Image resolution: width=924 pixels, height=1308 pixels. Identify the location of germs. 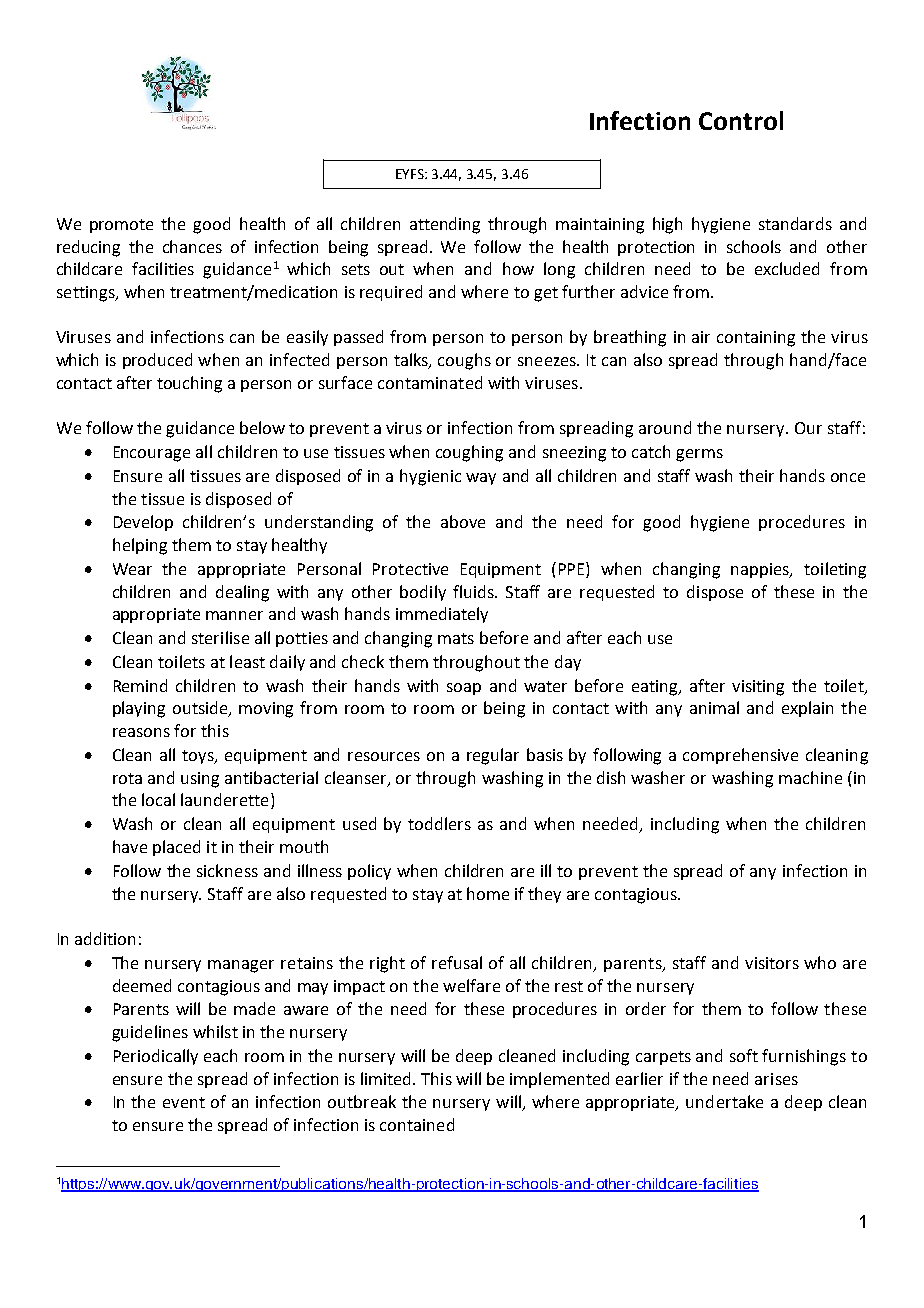
(699, 455).
